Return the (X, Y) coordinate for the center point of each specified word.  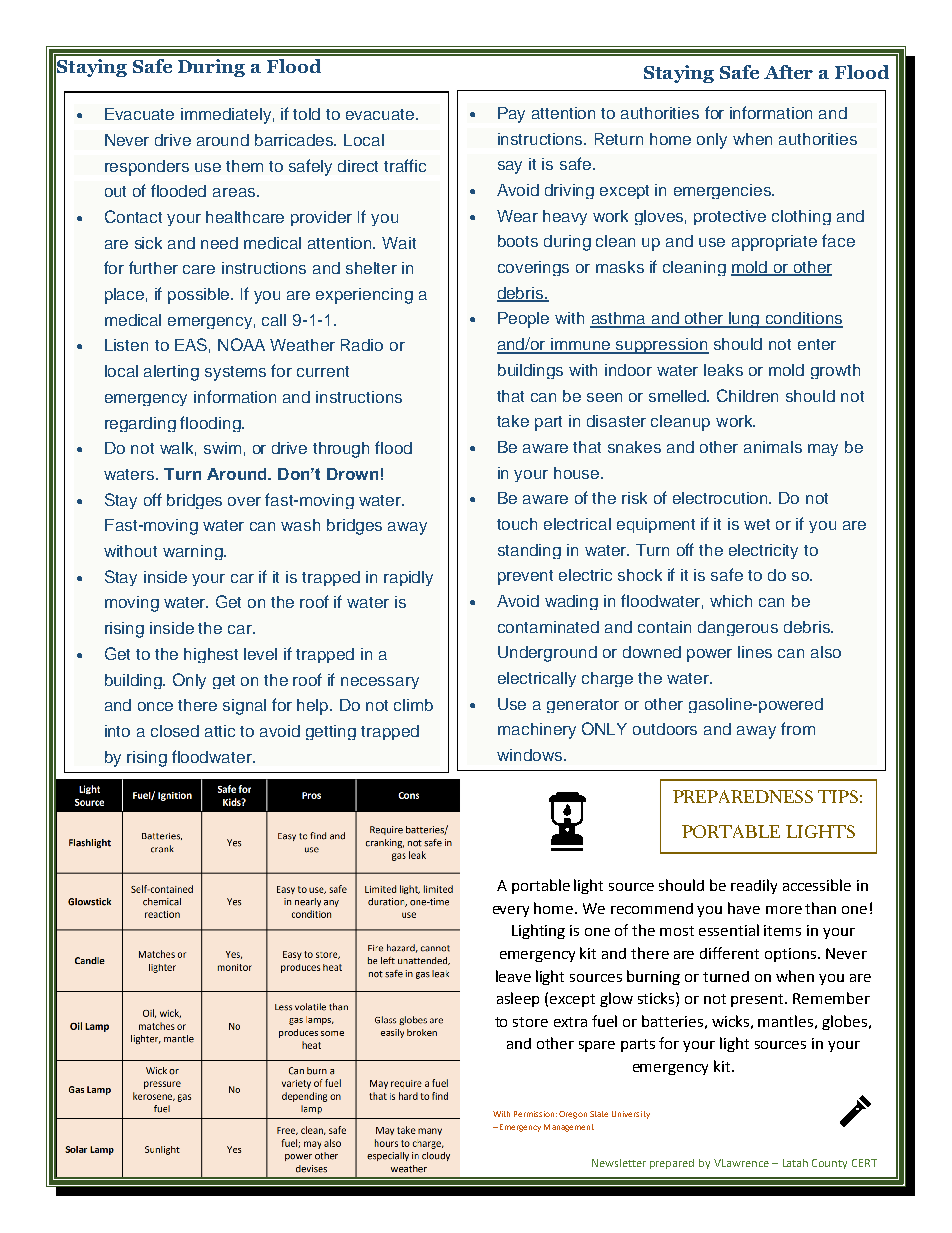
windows (531, 755)
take (513, 421)
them (244, 166)
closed (175, 731)
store (530, 1022)
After (788, 72)
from (798, 728)
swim (222, 448)
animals (773, 447)
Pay (511, 115)
